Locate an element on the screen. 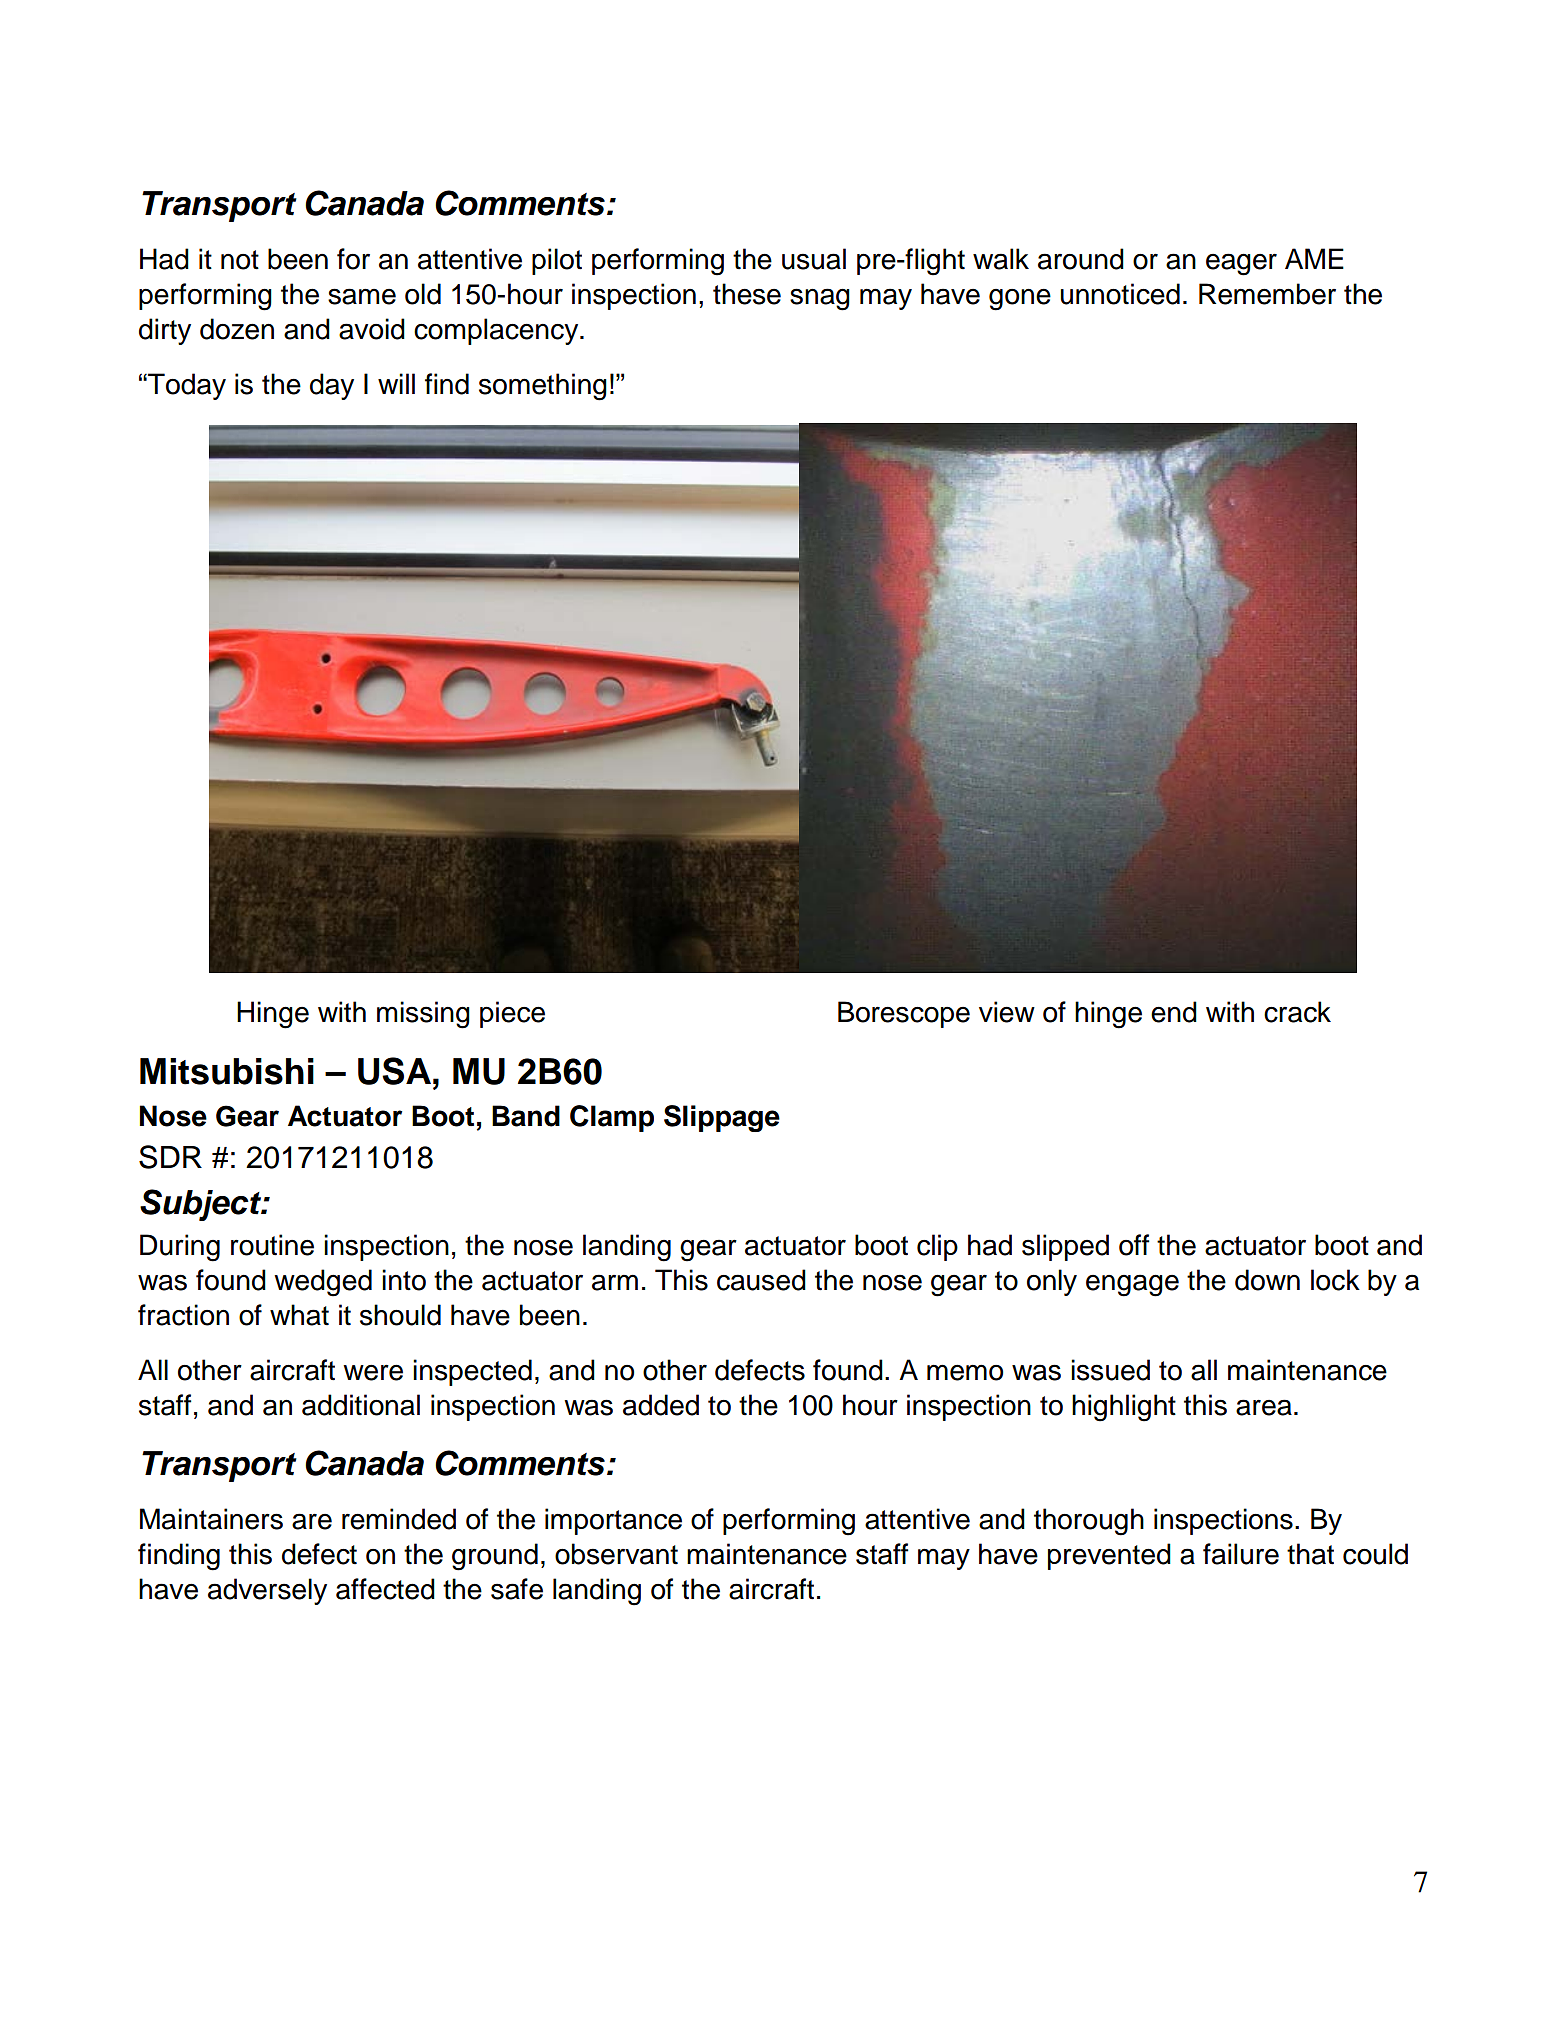 The image size is (1567, 2027). down is located at coordinates (1267, 1280).
